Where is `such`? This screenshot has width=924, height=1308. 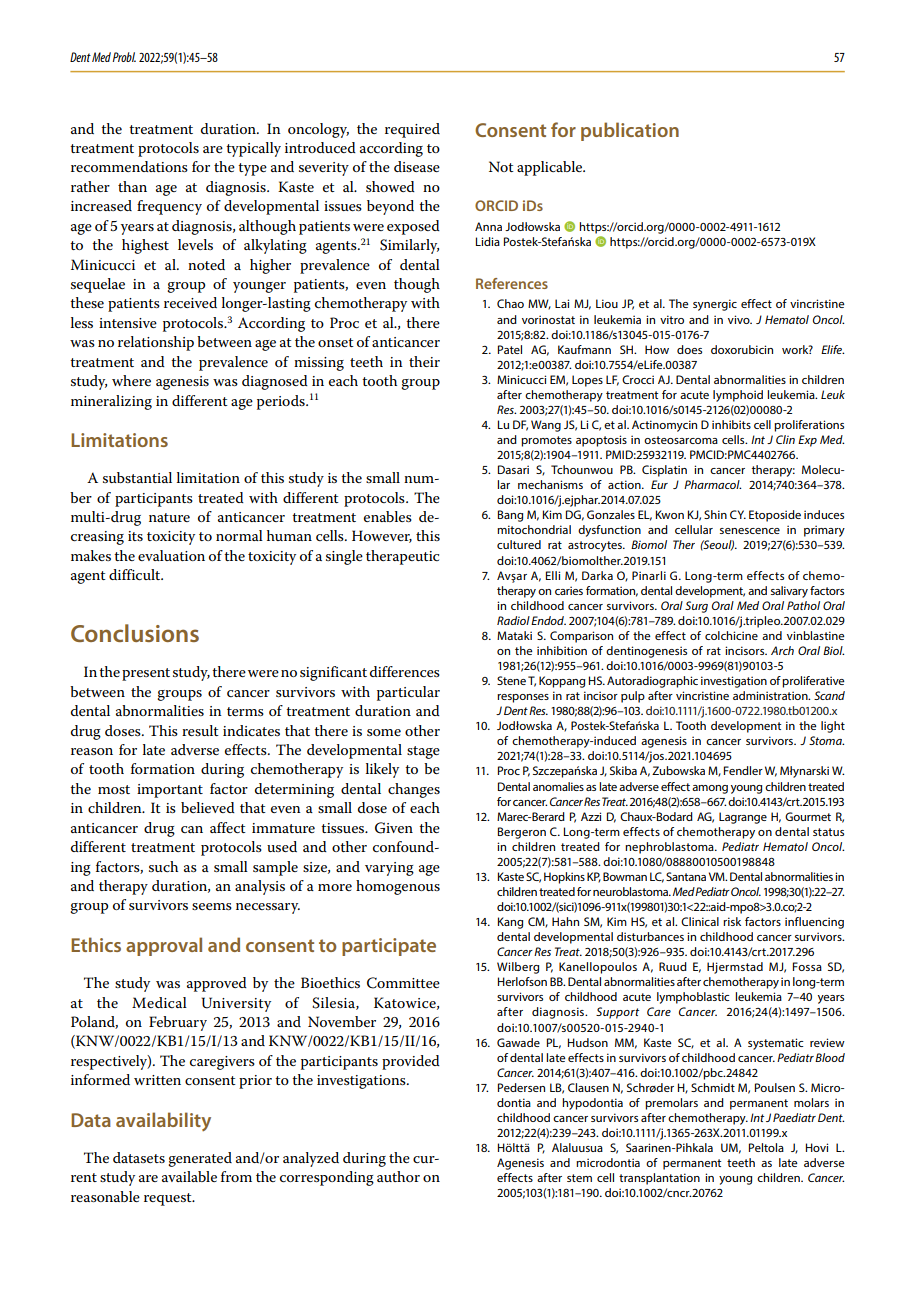 such is located at coordinates (163, 866).
